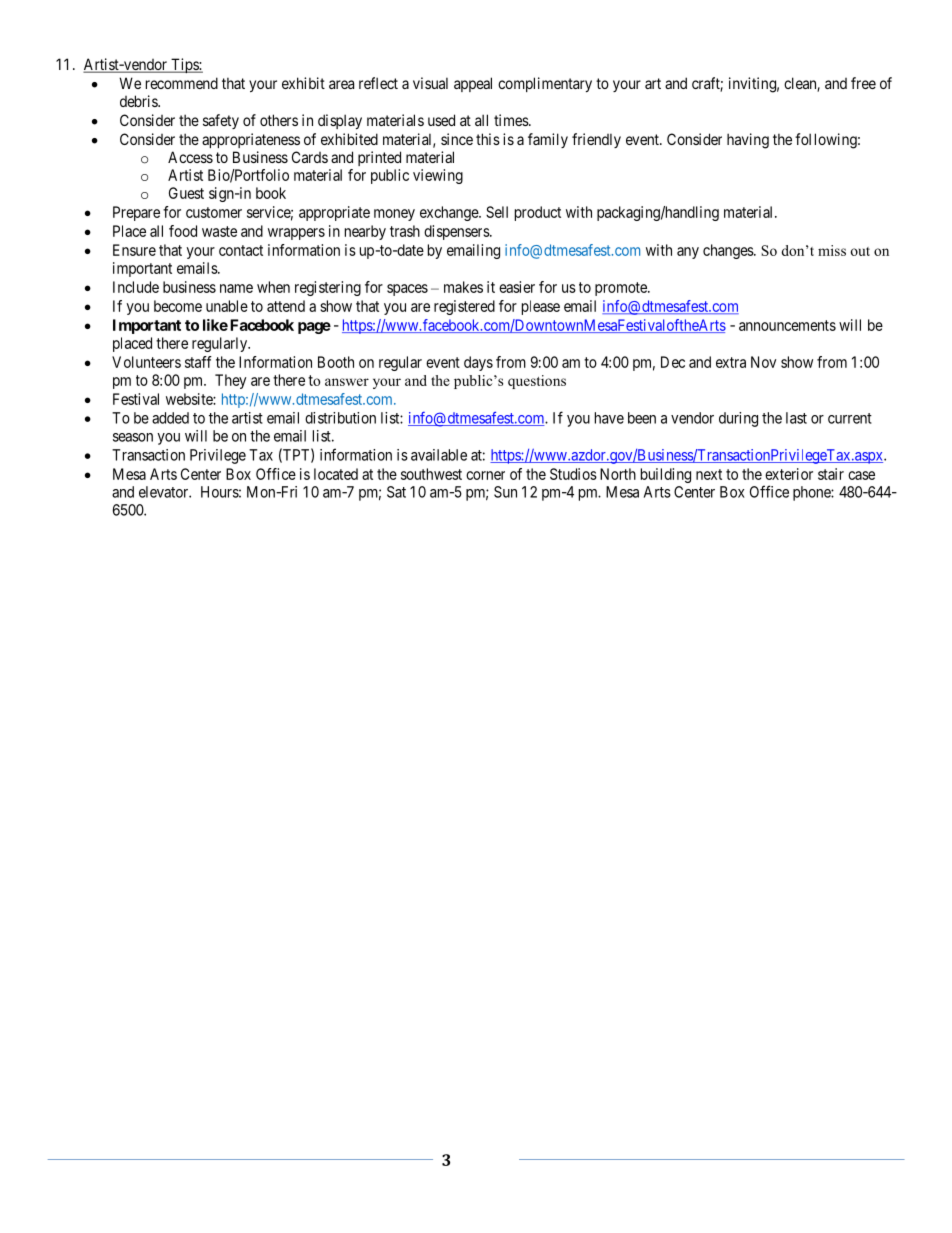 The width and height of the screenshot is (952, 1233). Describe the element at coordinates (182, 83) in the screenshot. I see `recommend` at that location.
